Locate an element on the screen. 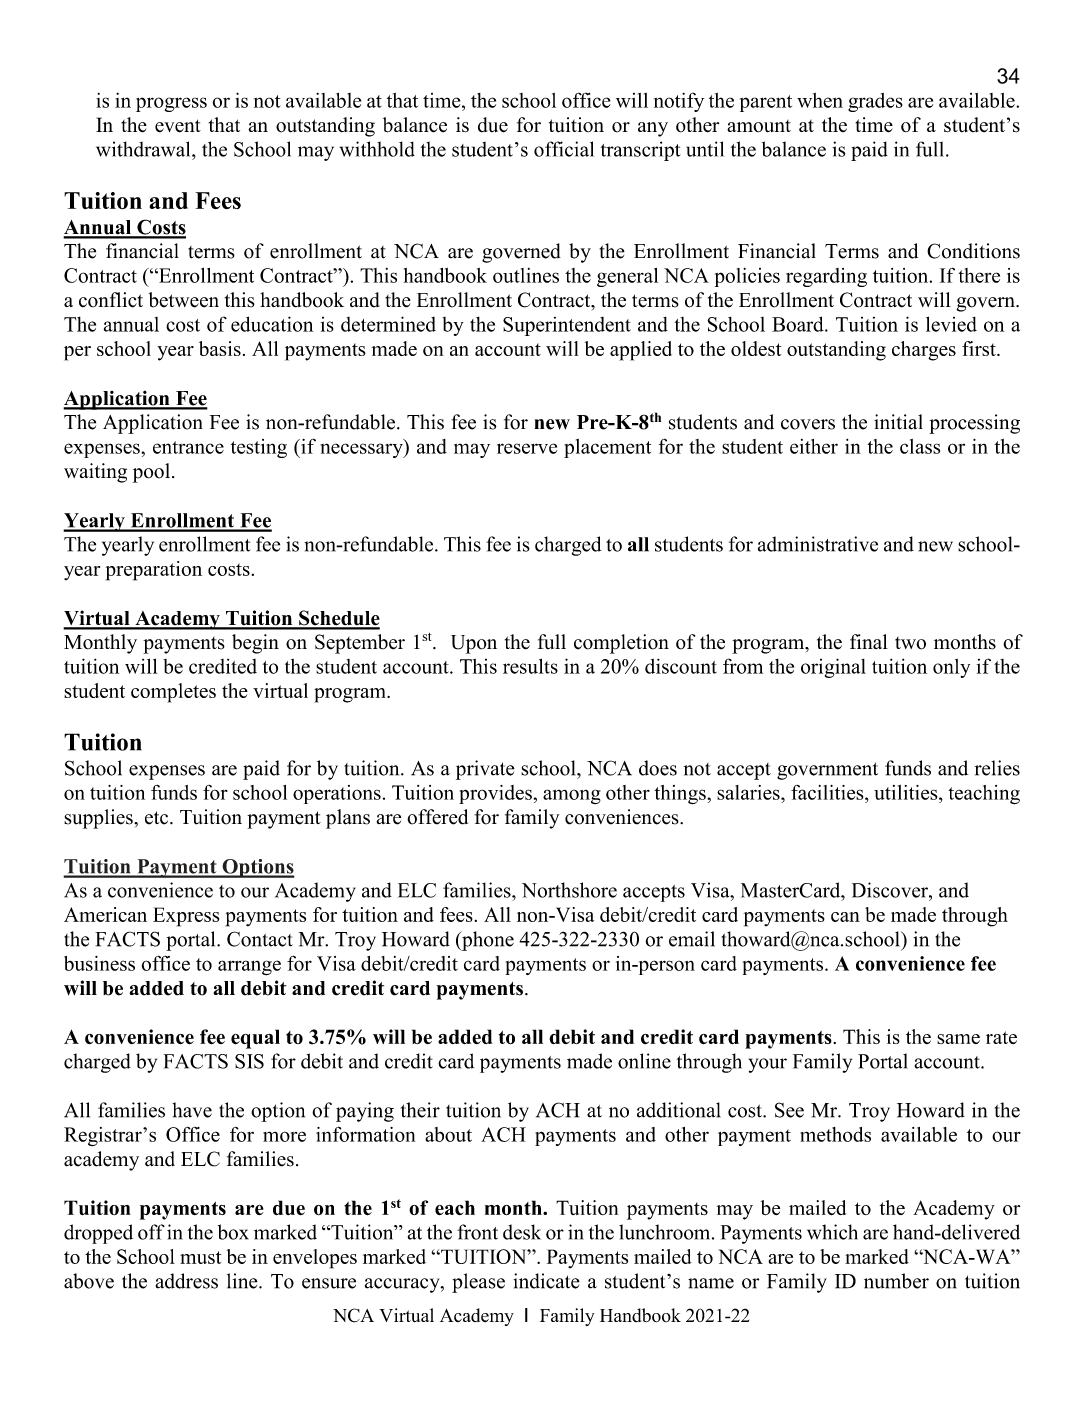  completes is located at coordinates (173, 693).
